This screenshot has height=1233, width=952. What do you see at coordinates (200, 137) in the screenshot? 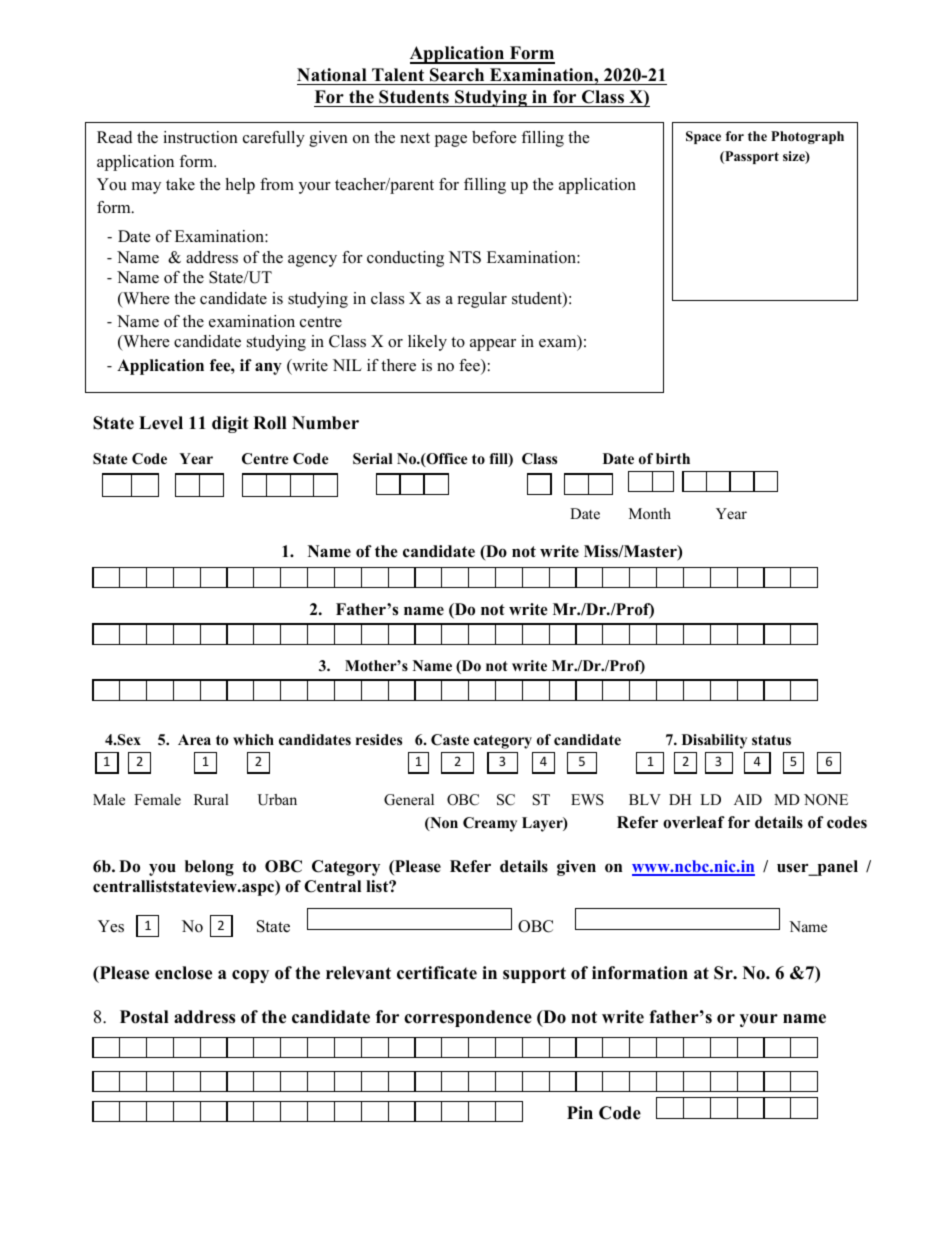
I see `instruction` at bounding box center [200, 137].
